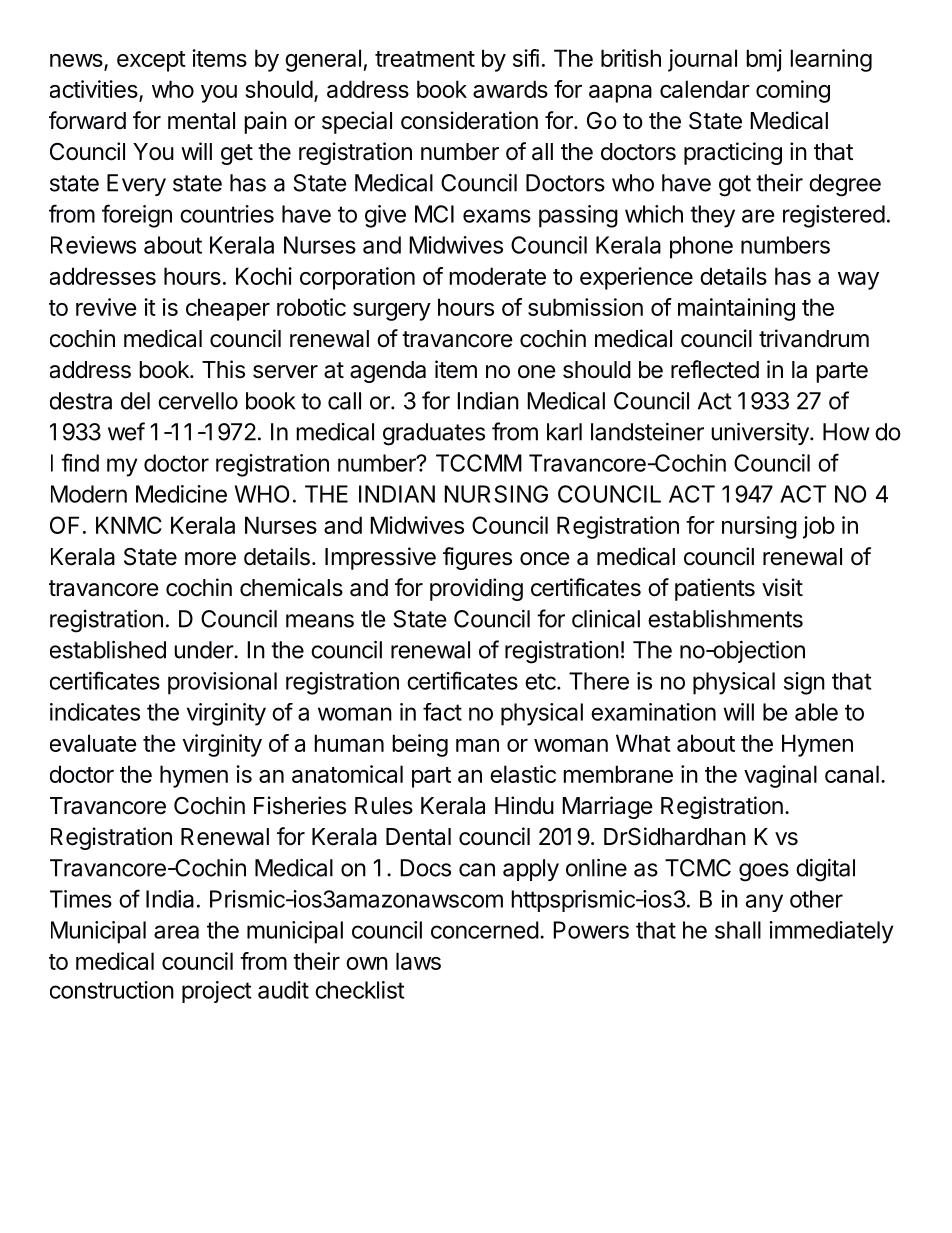  Describe the element at coordinates (434, 434) in the screenshot. I see `graduates` at that location.
